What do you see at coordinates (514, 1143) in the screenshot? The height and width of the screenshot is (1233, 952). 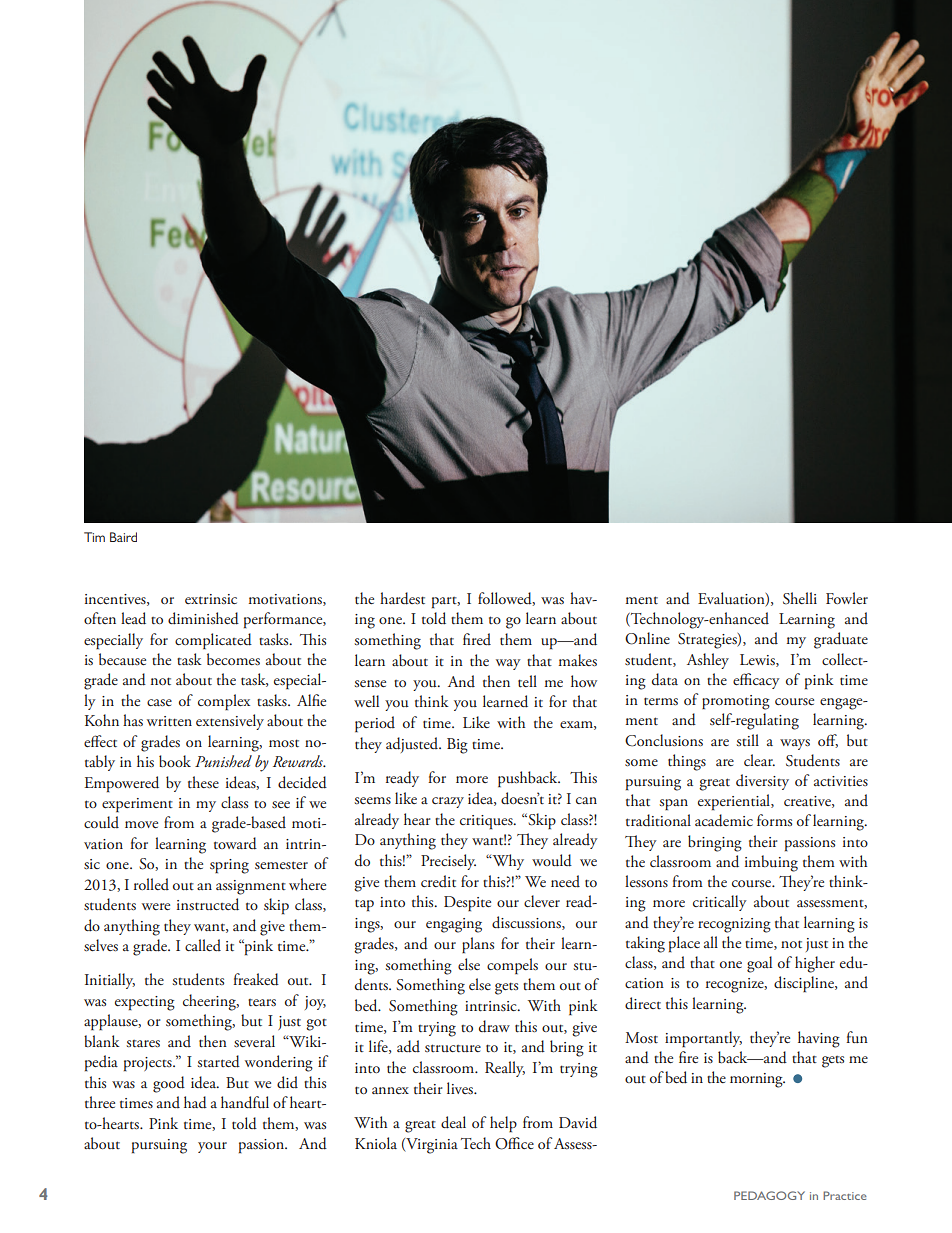 I see `Office` at bounding box center [514, 1143].
